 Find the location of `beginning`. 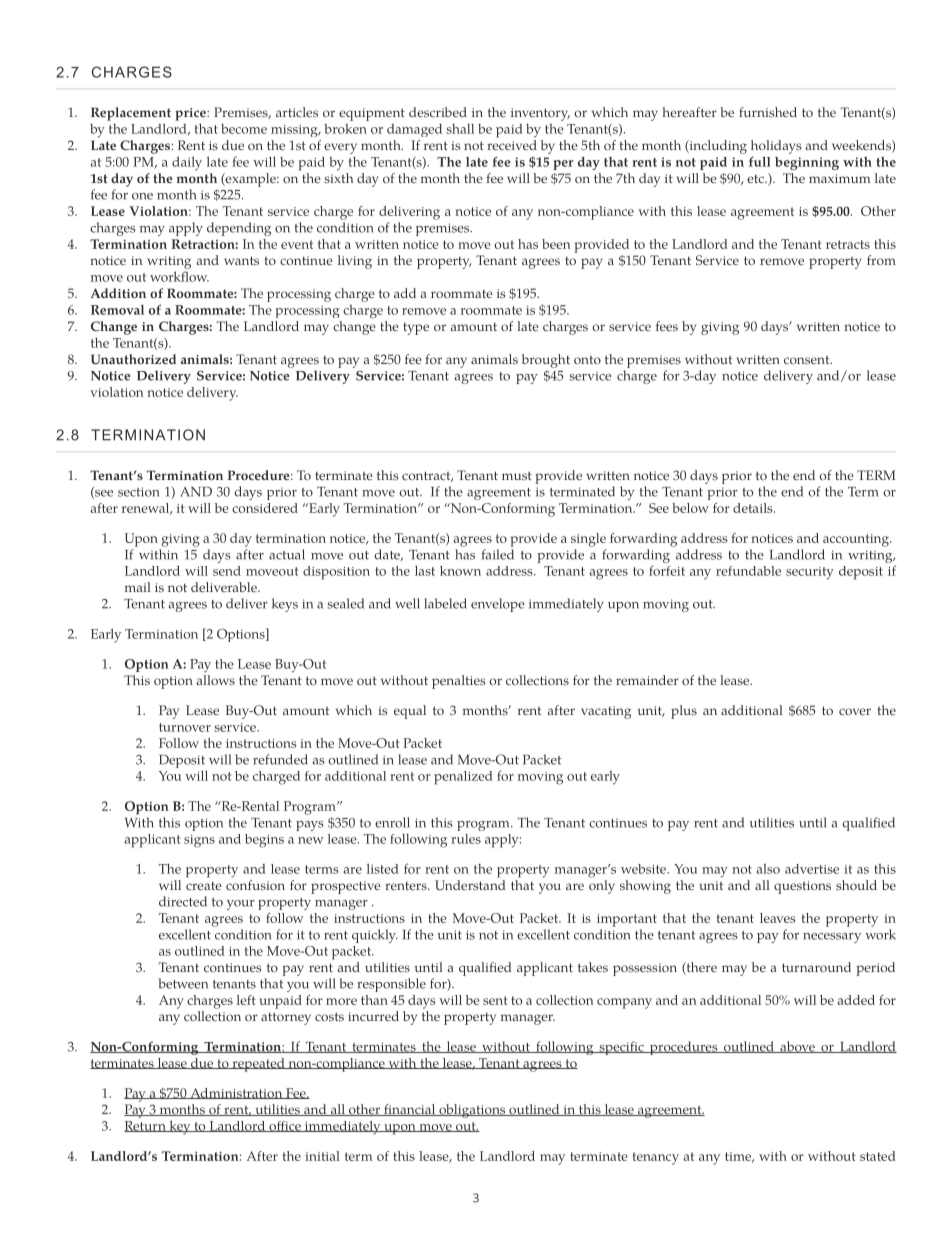

beginning is located at coordinates (807, 163).
